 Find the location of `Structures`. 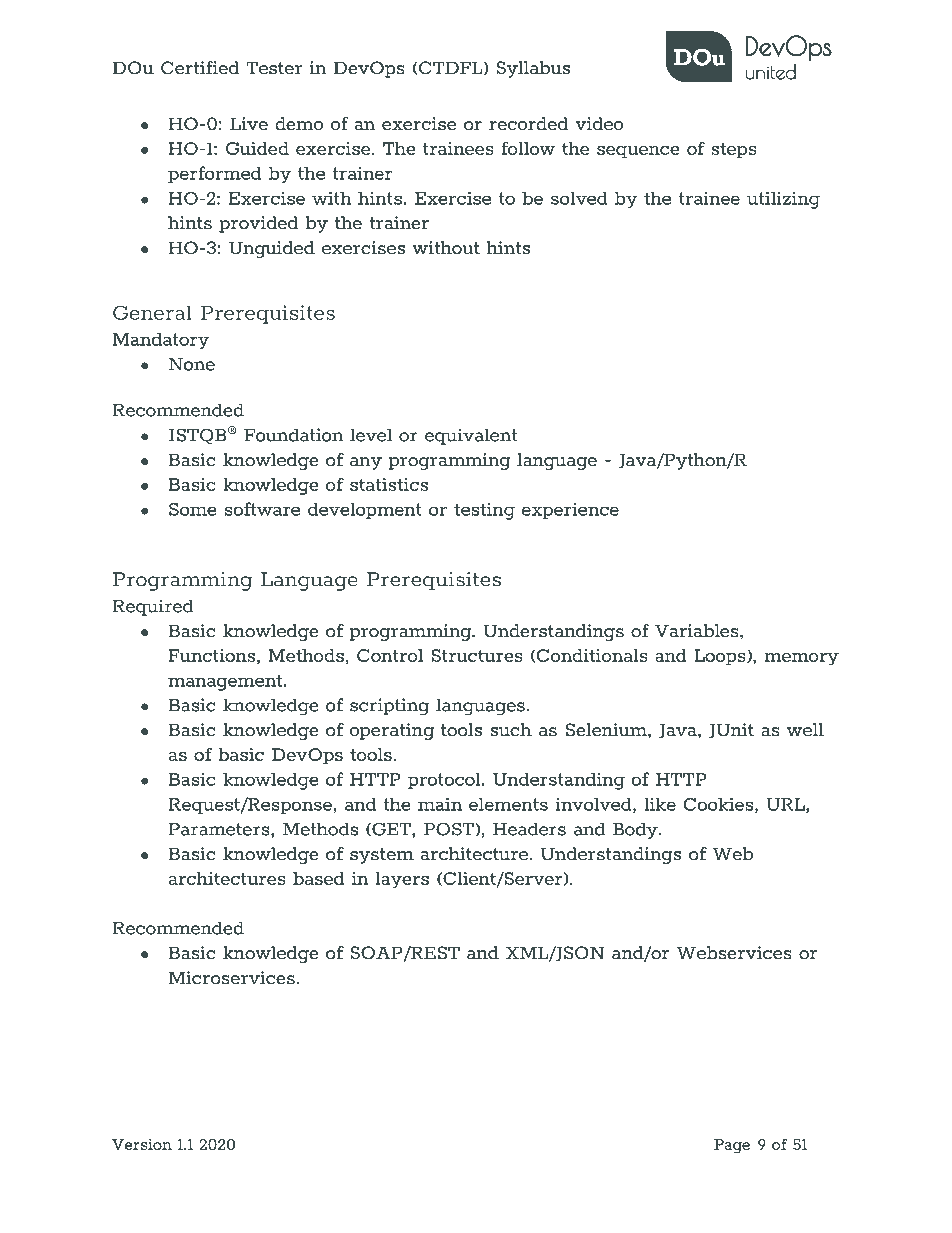

Structures is located at coordinates (477, 655).
